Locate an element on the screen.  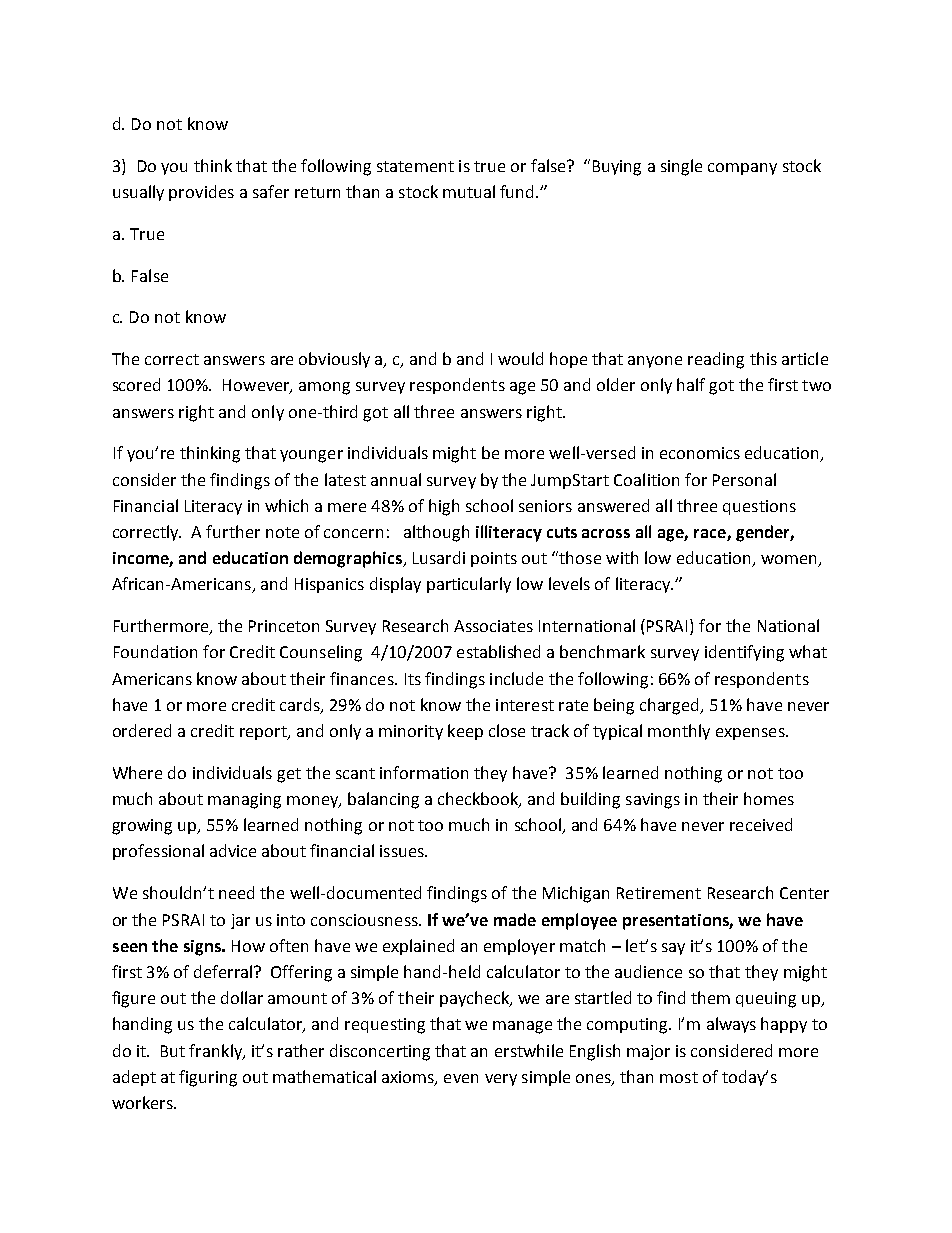
note is located at coordinates (282, 532).
